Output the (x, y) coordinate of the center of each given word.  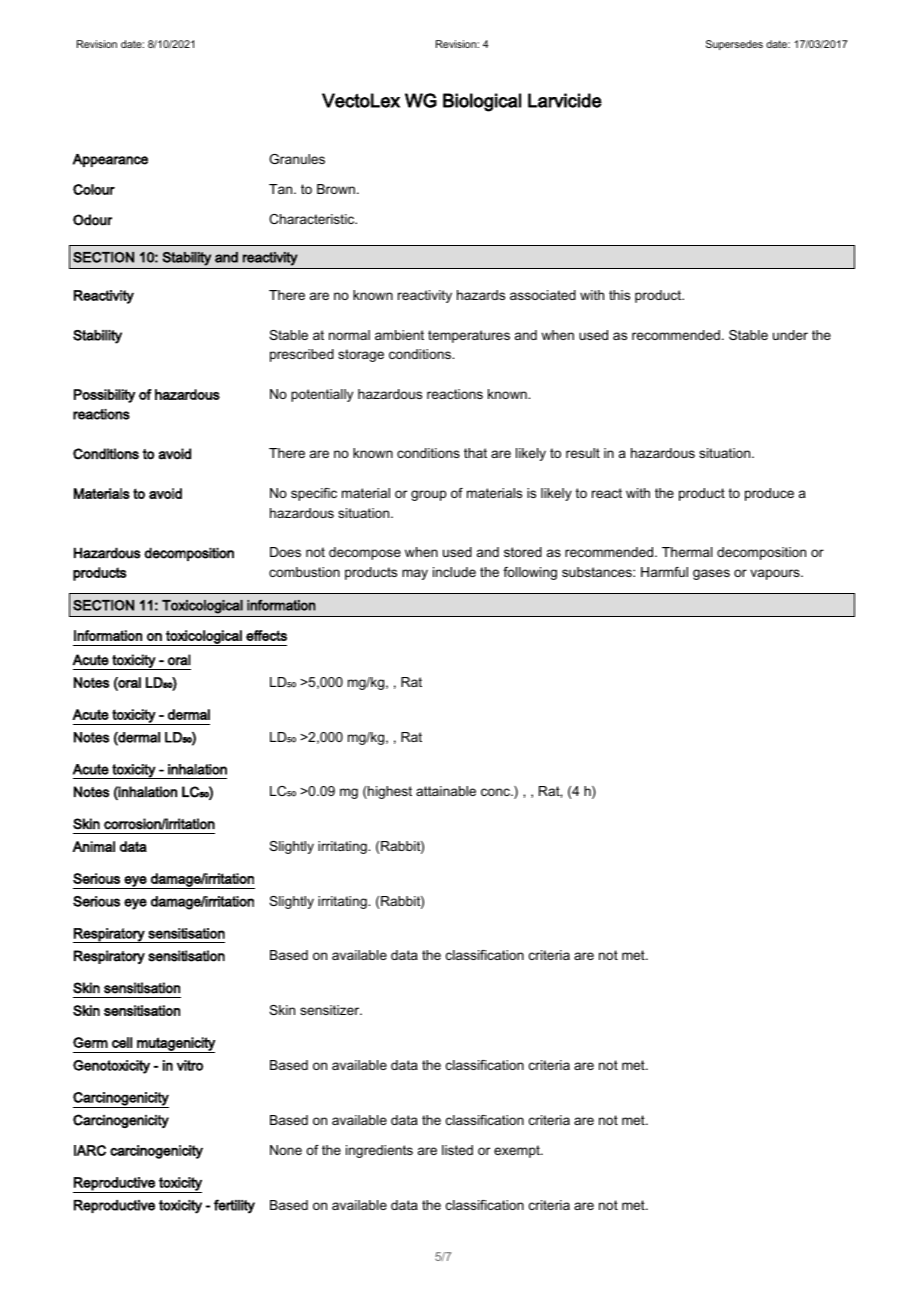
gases (711, 574)
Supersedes (734, 45)
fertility (234, 1206)
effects (266, 635)
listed (457, 1150)
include (454, 572)
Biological (482, 102)
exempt (518, 1151)
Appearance (110, 160)
